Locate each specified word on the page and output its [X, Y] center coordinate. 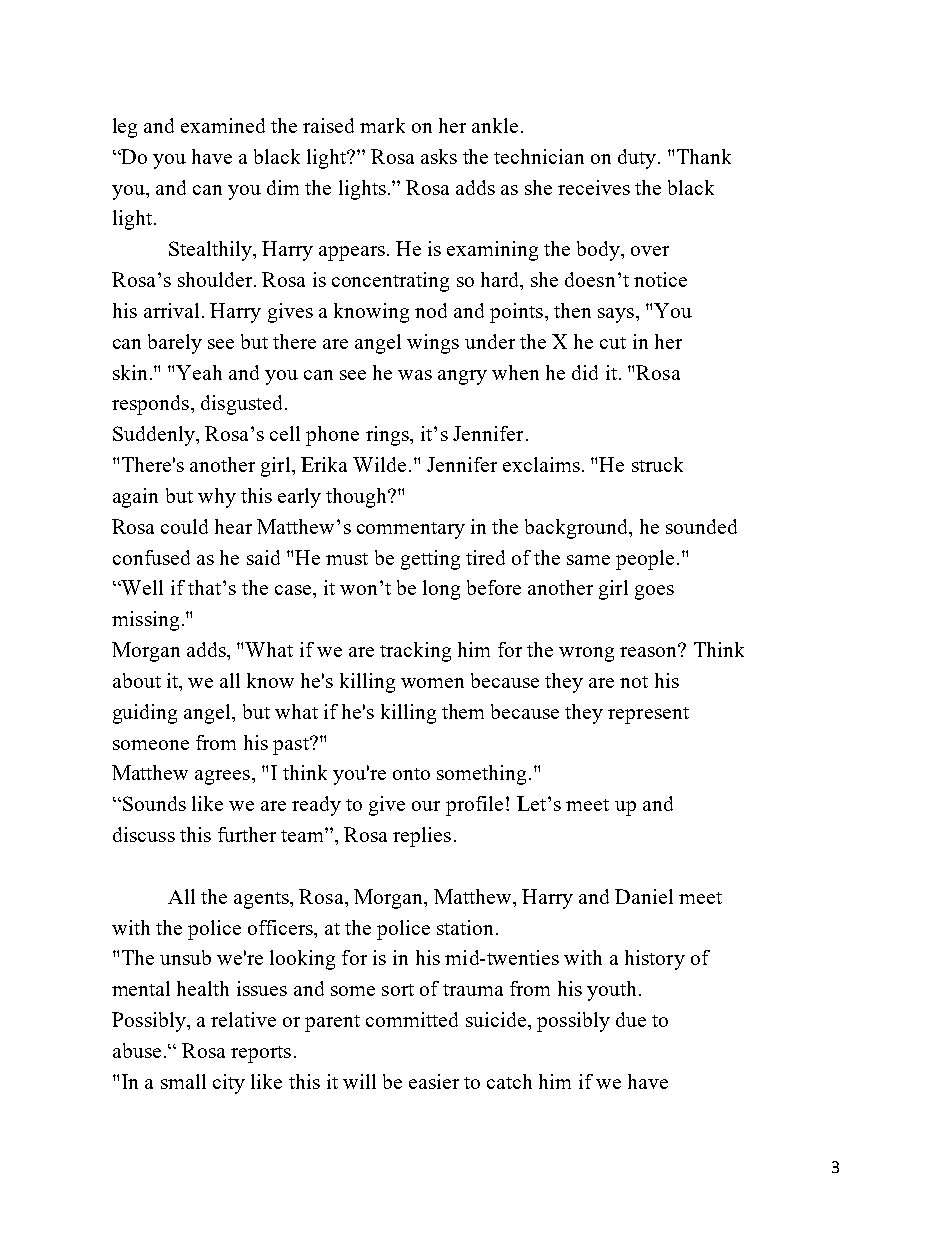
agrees [222, 777]
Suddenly [155, 436]
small [183, 1081]
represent [648, 715]
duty [637, 159]
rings [388, 436]
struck [657, 464]
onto [411, 774]
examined [223, 125]
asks [439, 156]
